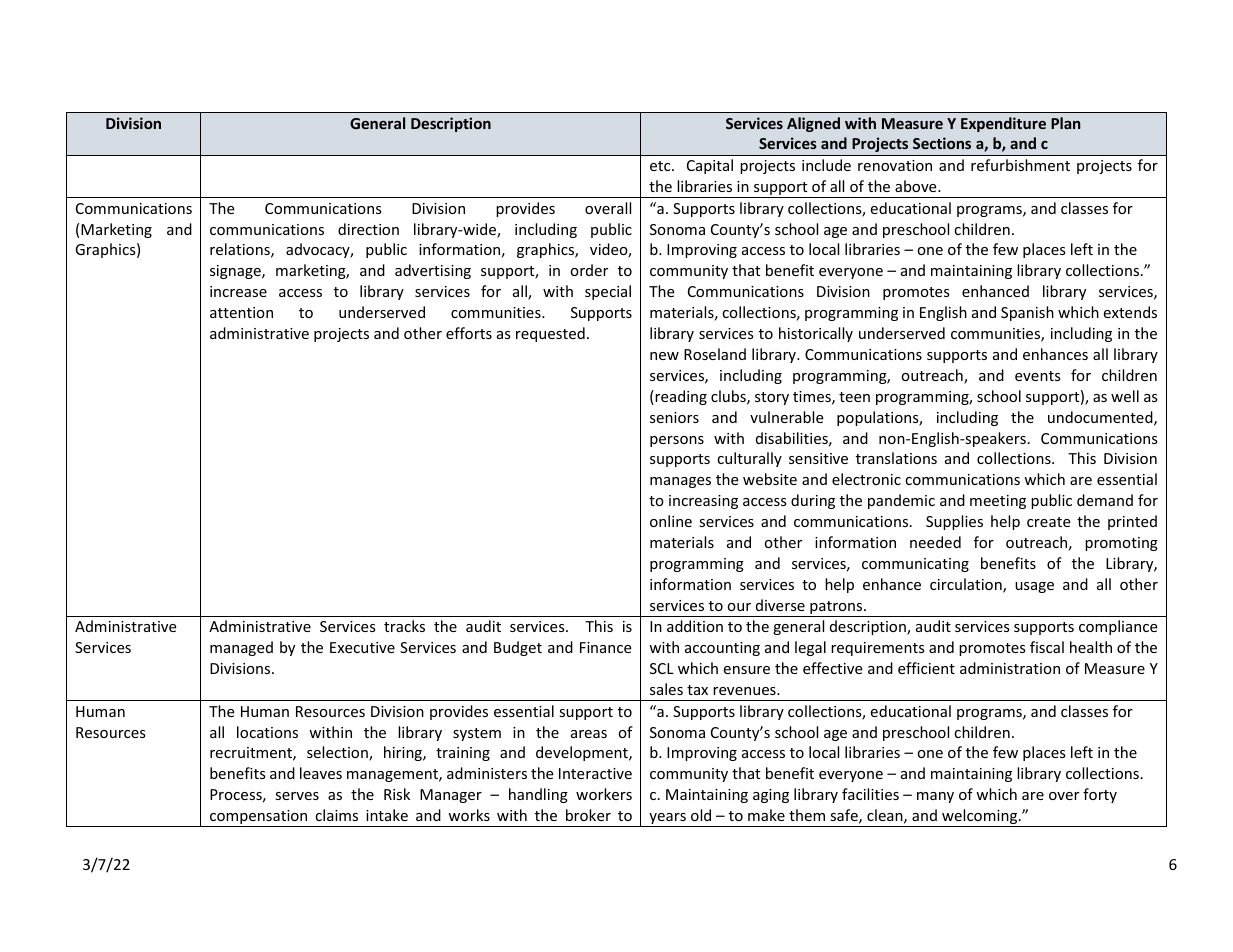  What do you see at coordinates (998, 502) in the screenshot?
I see `meeting` at bounding box center [998, 502].
